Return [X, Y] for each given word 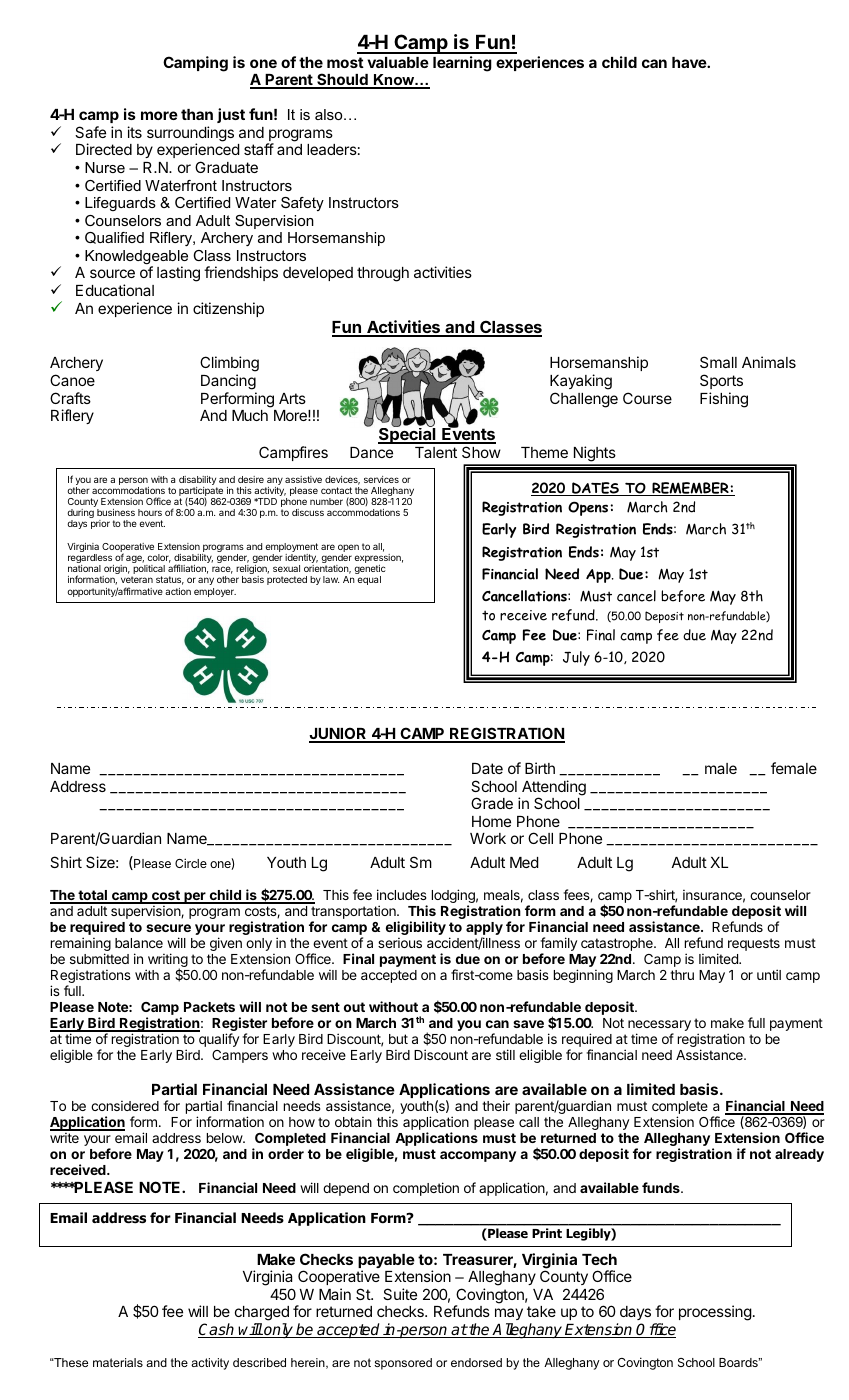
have [690, 62]
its [134, 132]
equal [369, 580]
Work [488, 838]
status [170, 580]
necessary [659, 1027]
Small [718, 362]
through [383, 274]
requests [754, 944]
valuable [398, 62]
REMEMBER [690, 489]
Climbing [229, 365]
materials [118, 1362]
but [398, 1039]
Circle [191, 863]
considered [125, 1105]
